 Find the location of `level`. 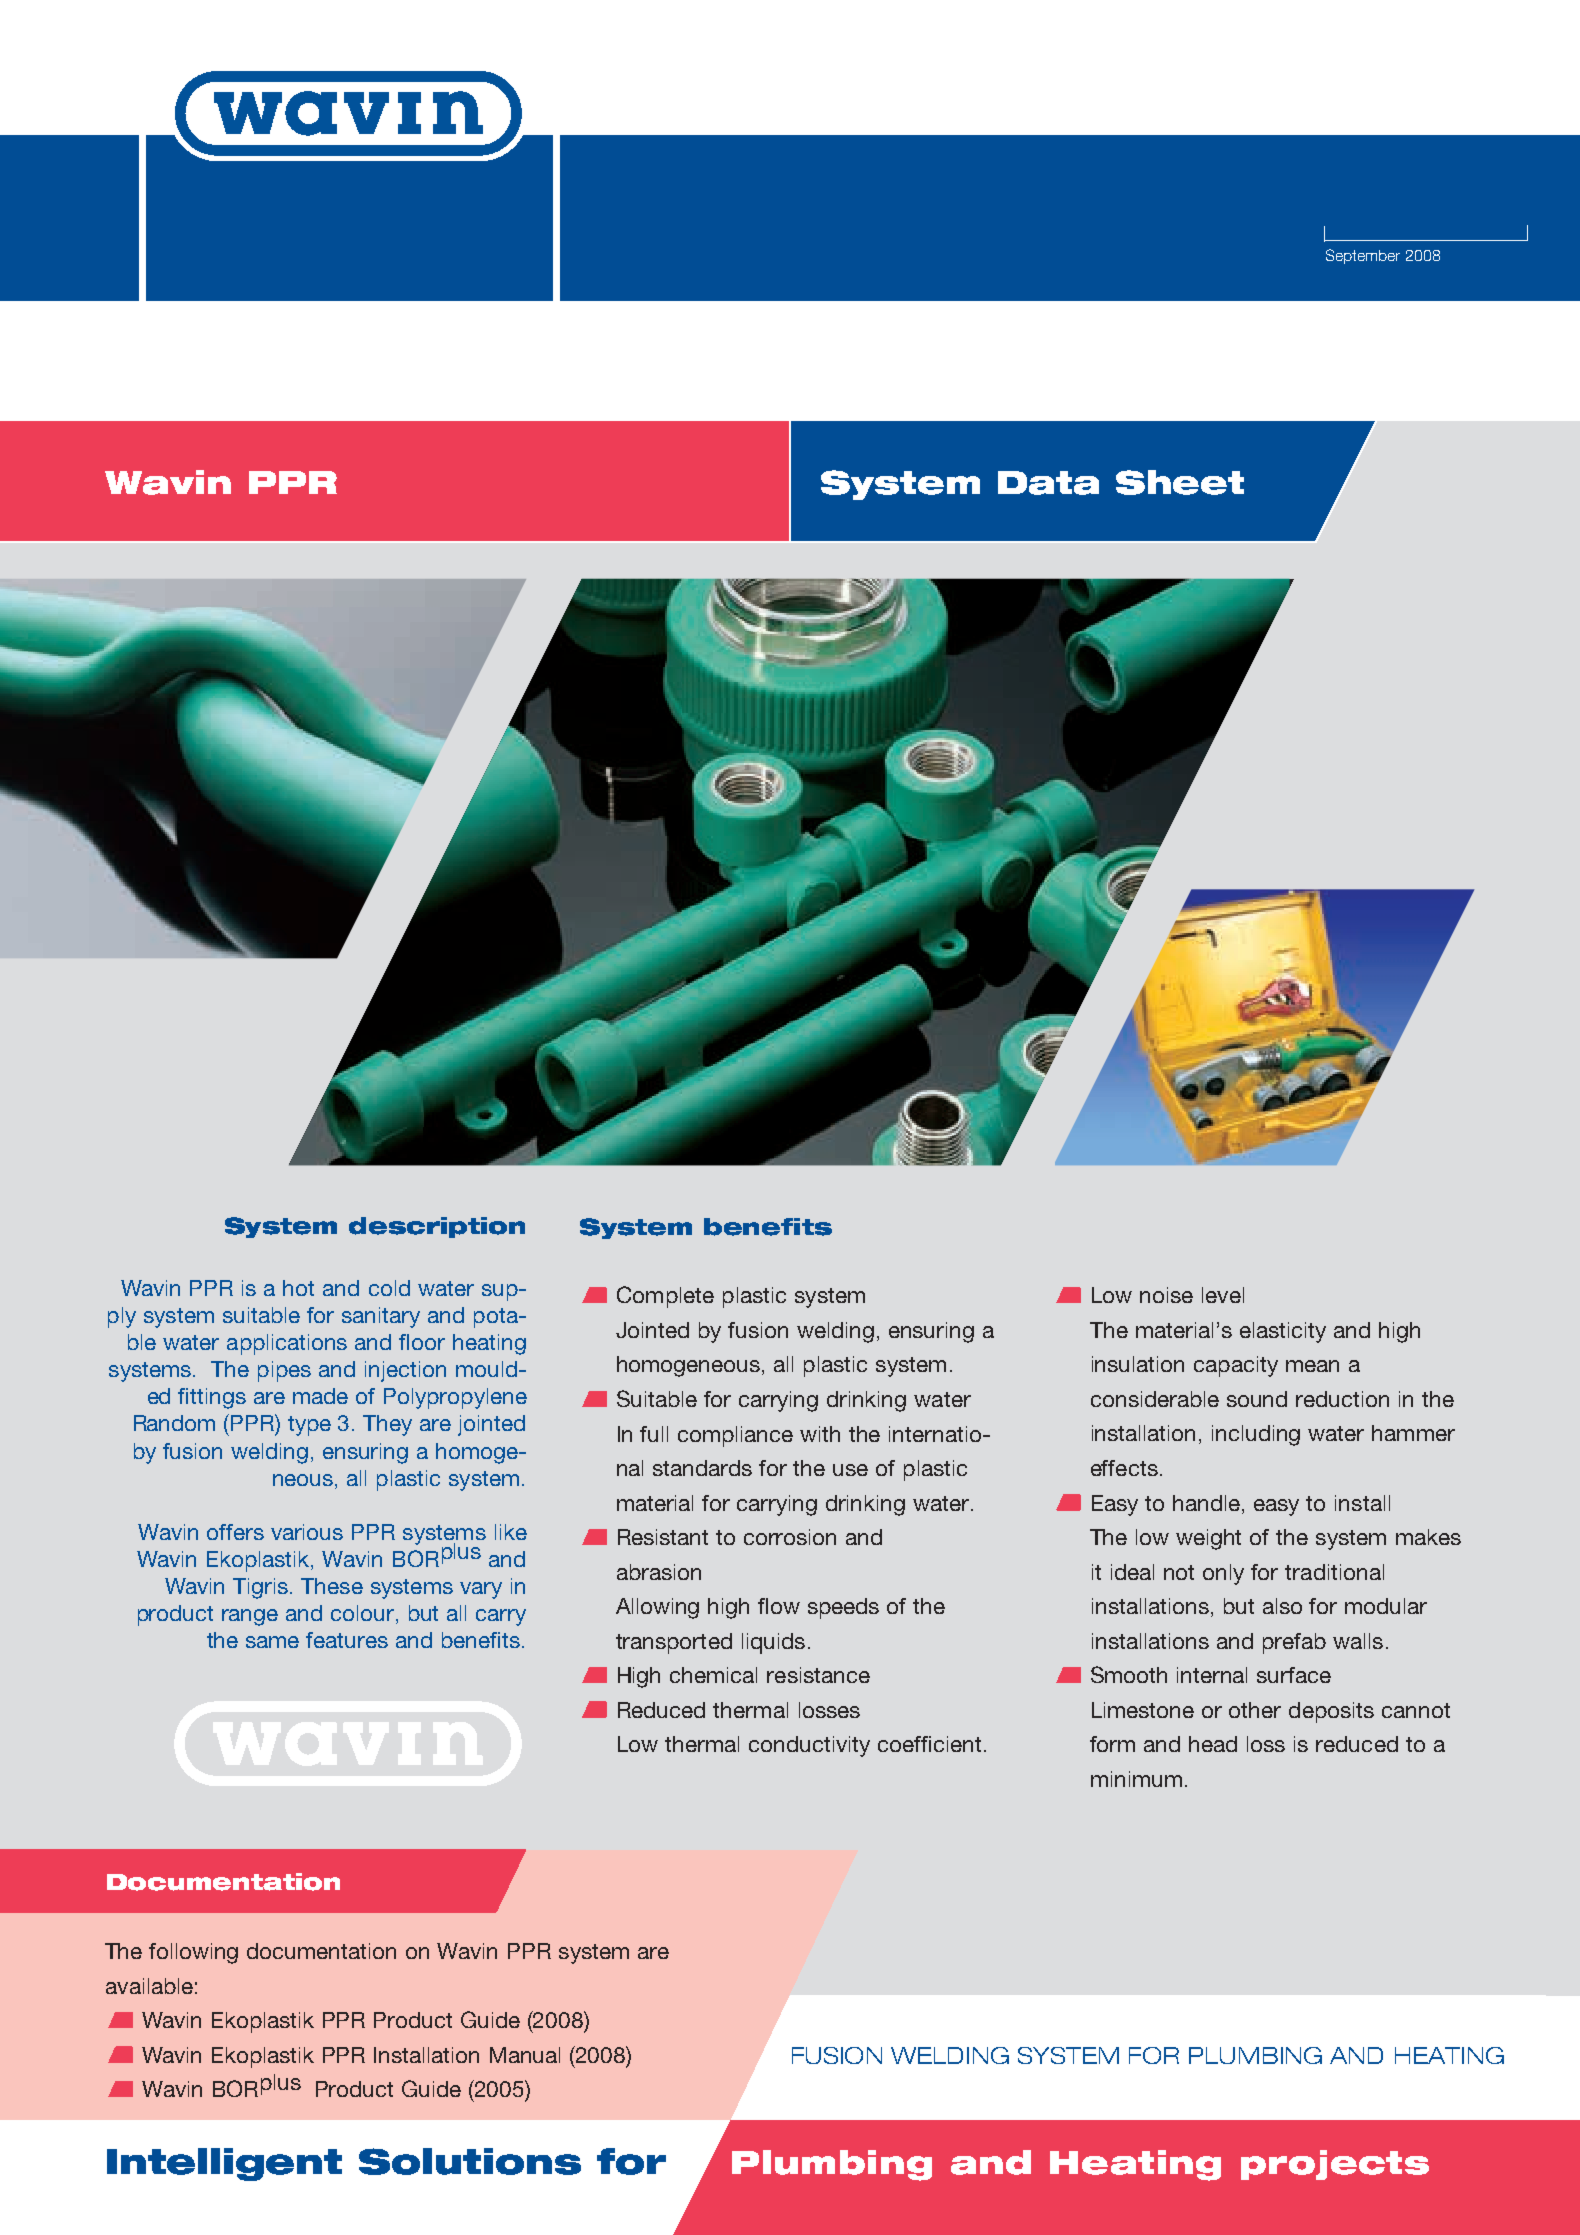

level is located at coordinates (1223, 1295).
